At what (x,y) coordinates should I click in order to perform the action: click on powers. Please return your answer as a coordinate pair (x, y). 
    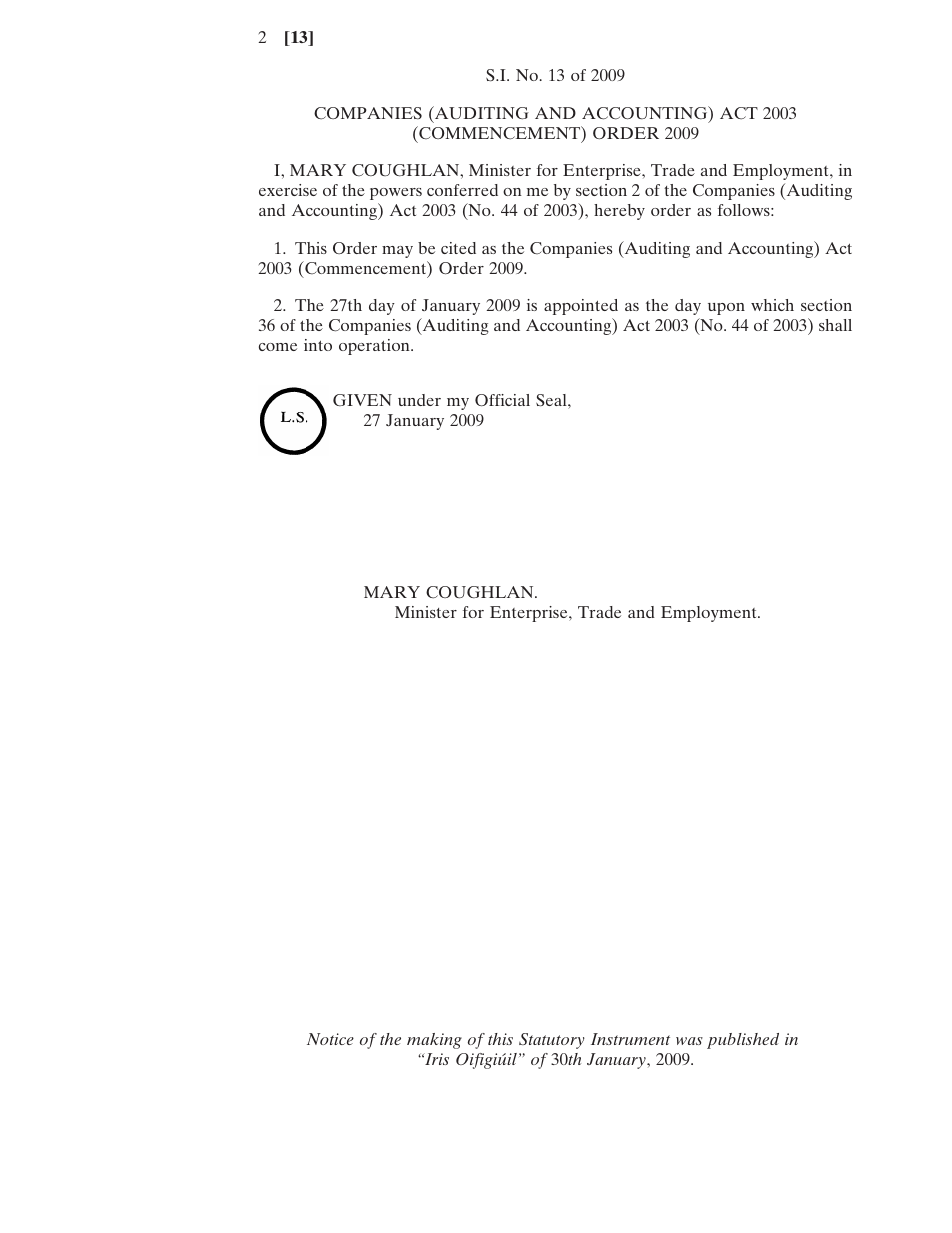
    Looking at the image, I should click on (396, 194).
